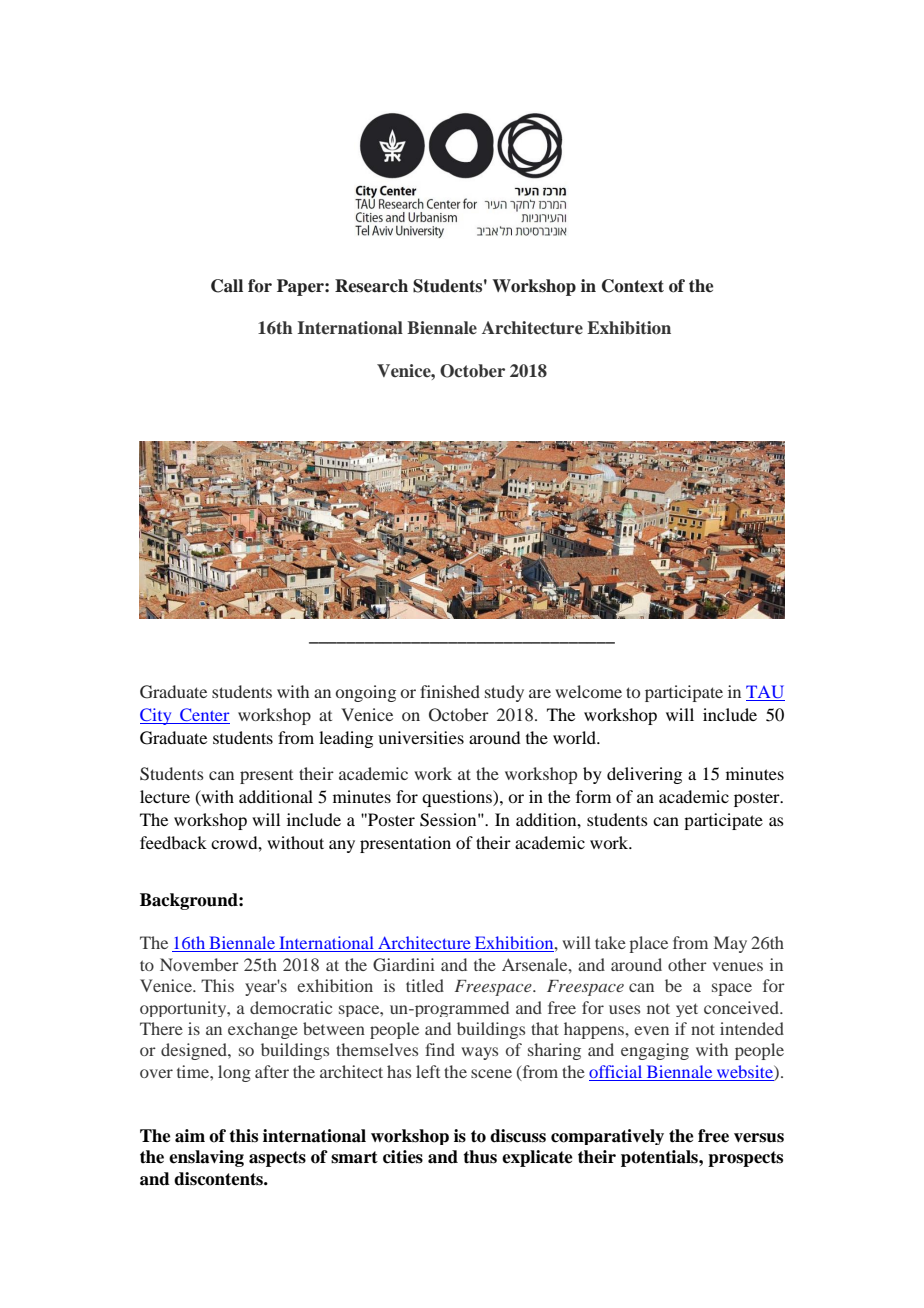  Describe the element at coordinates (190, 1136) in the page. I see `aim` at that location.
